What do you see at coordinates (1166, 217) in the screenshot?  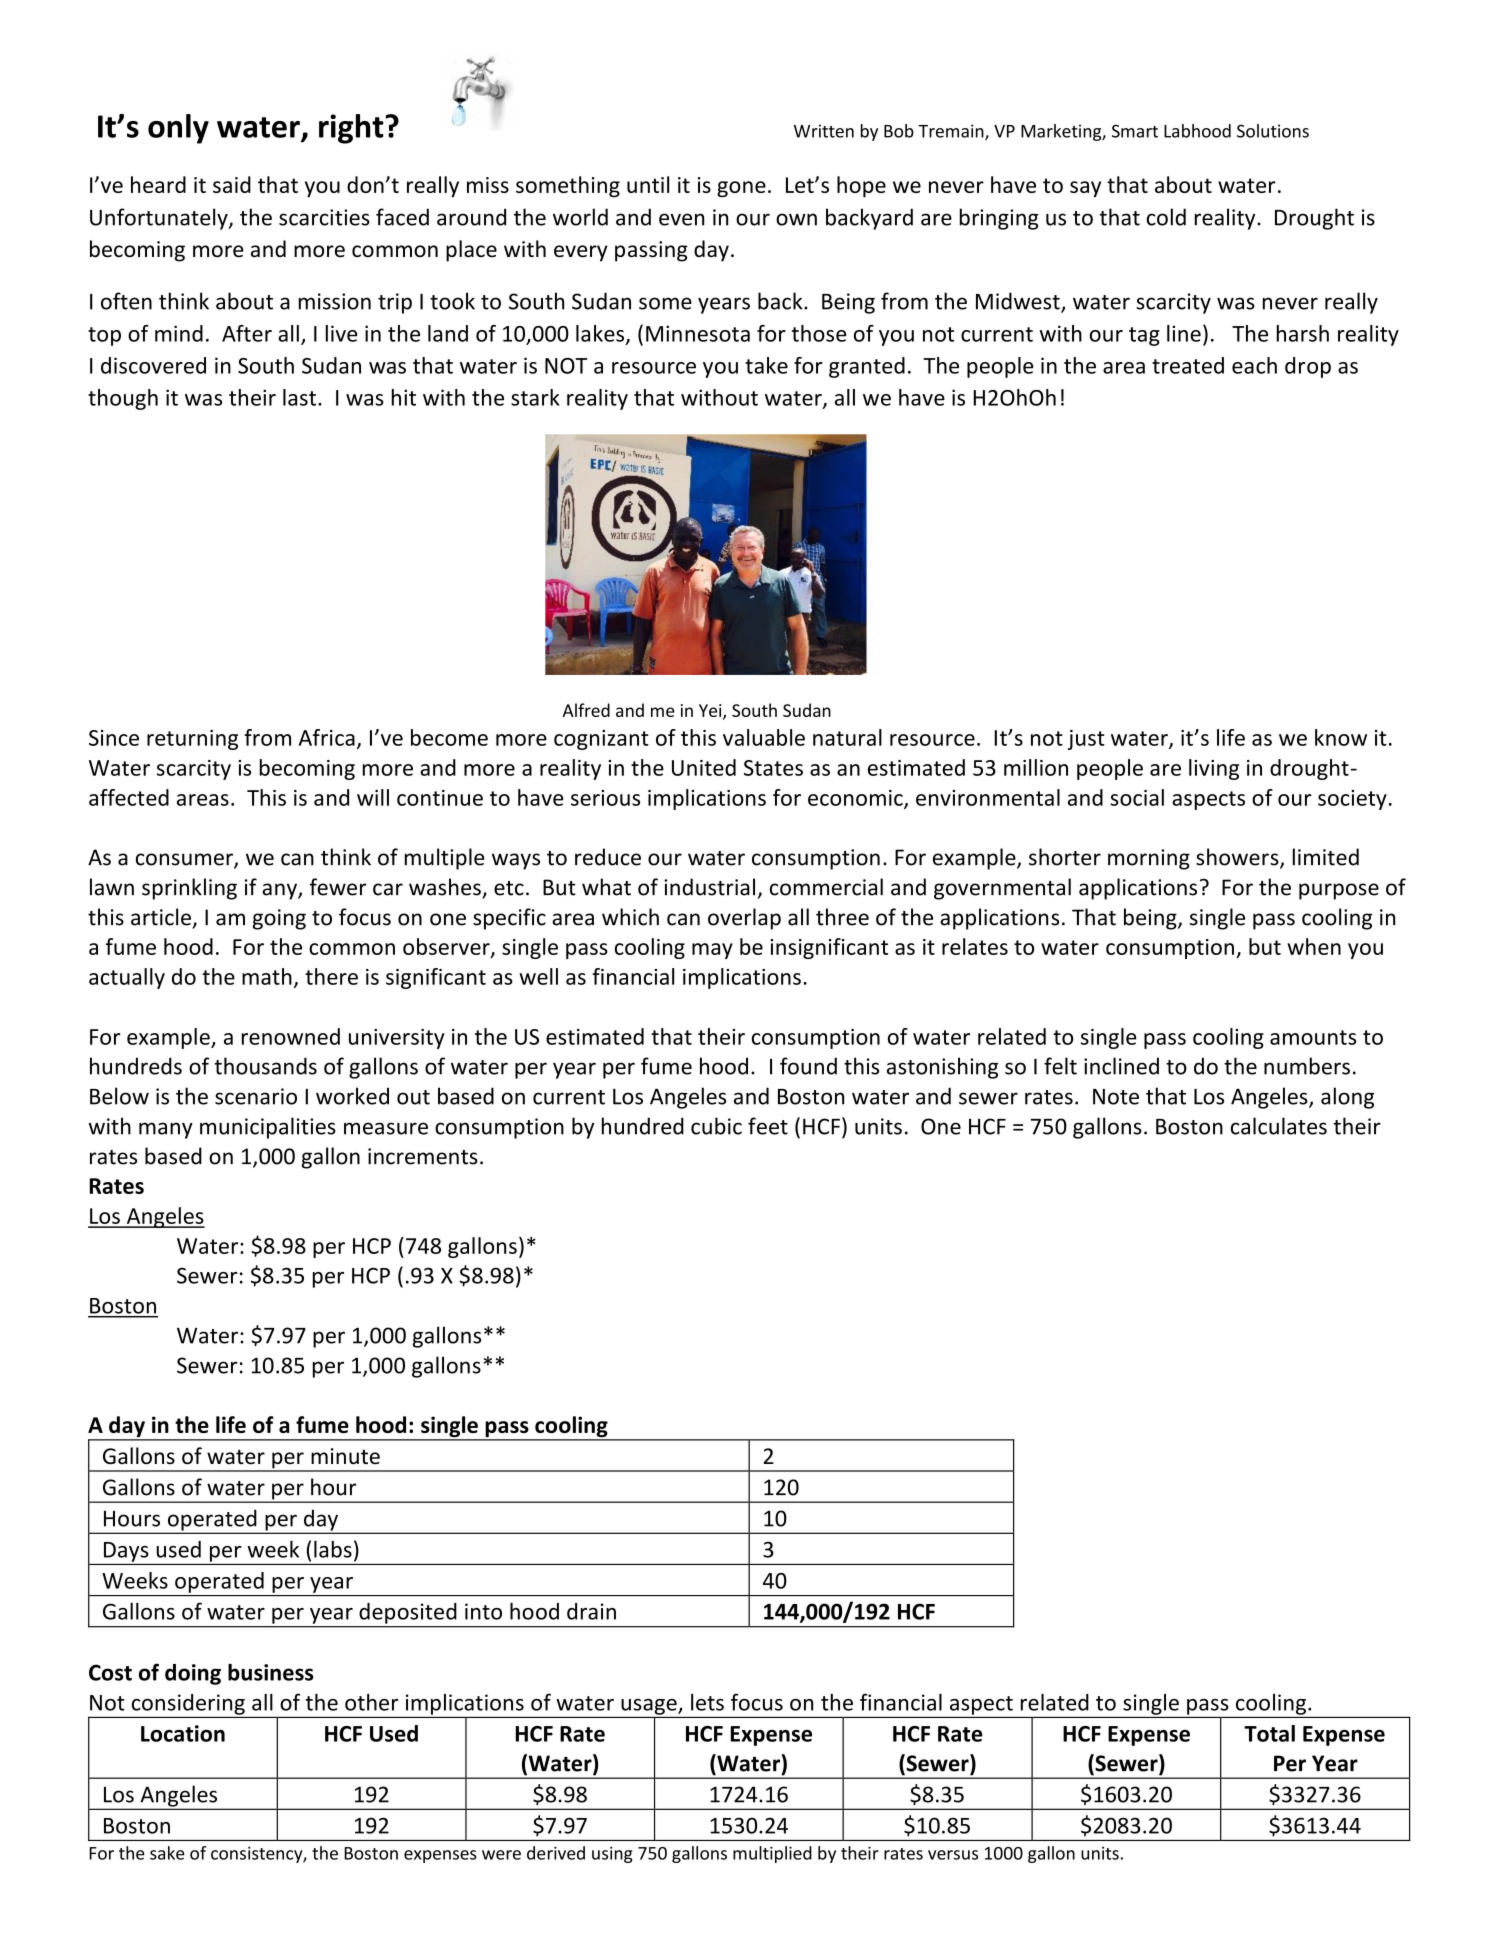 I see `cold` at bounding box center [1166, 217].
